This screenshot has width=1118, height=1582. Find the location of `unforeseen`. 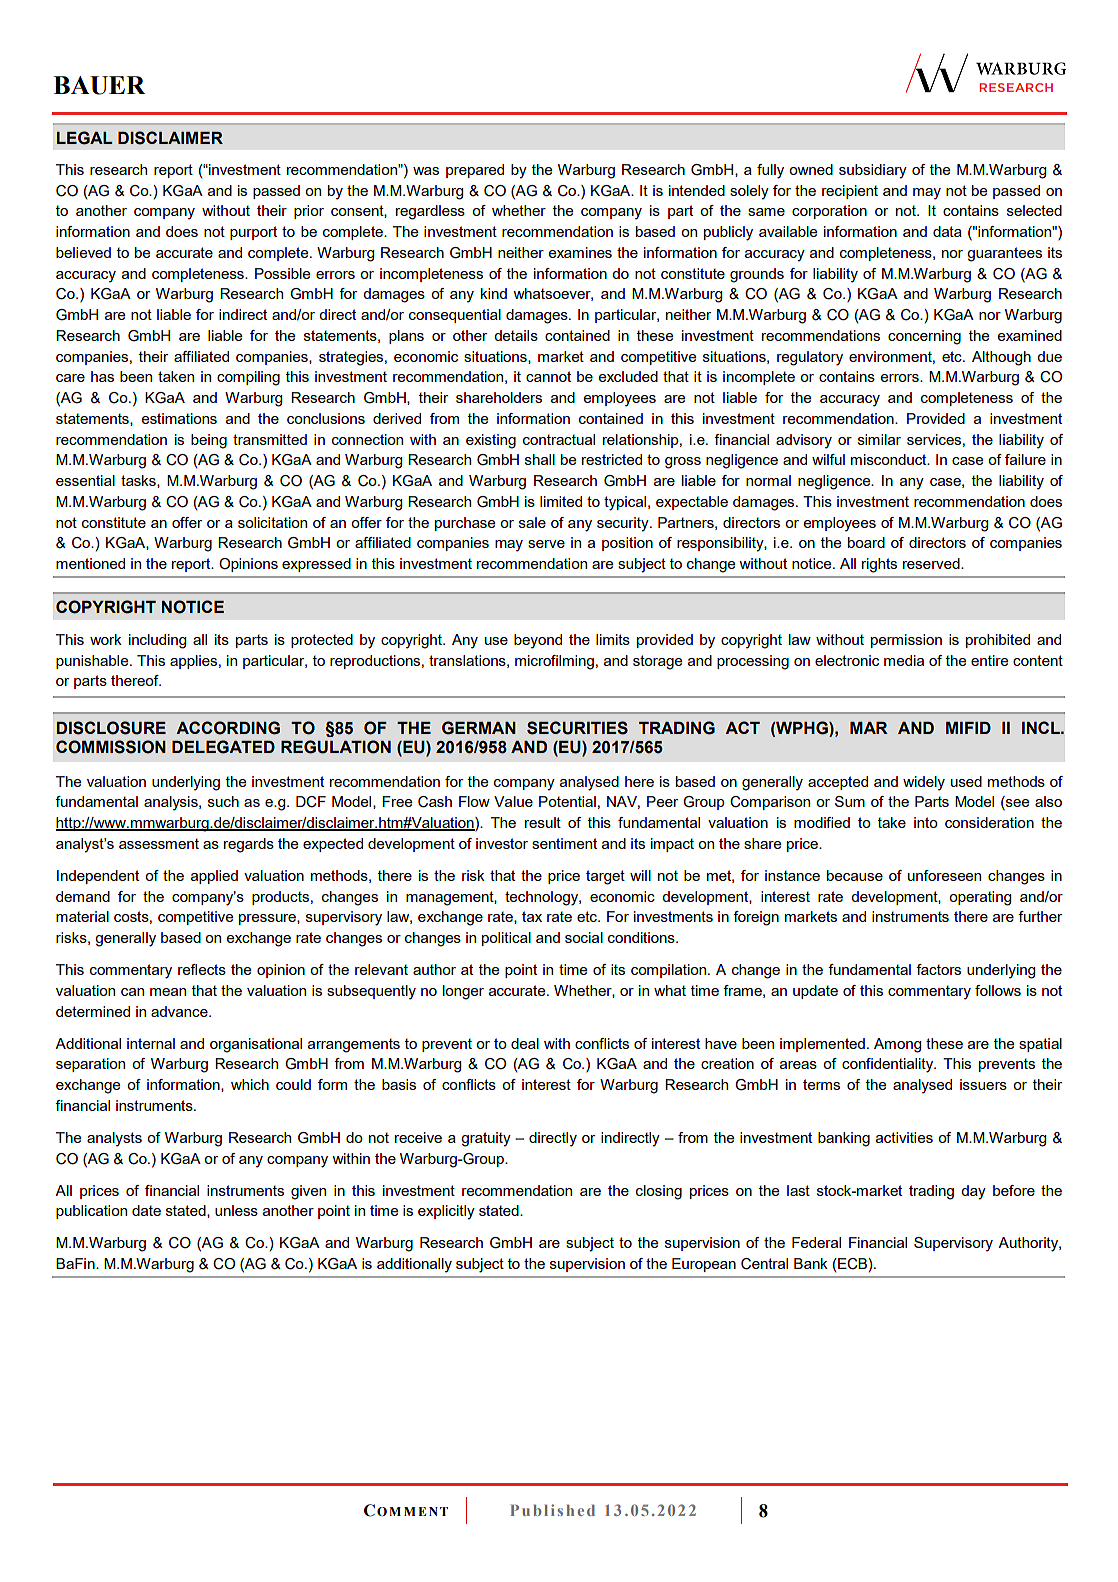

unforeseen is located at coordinates (944, 875).
